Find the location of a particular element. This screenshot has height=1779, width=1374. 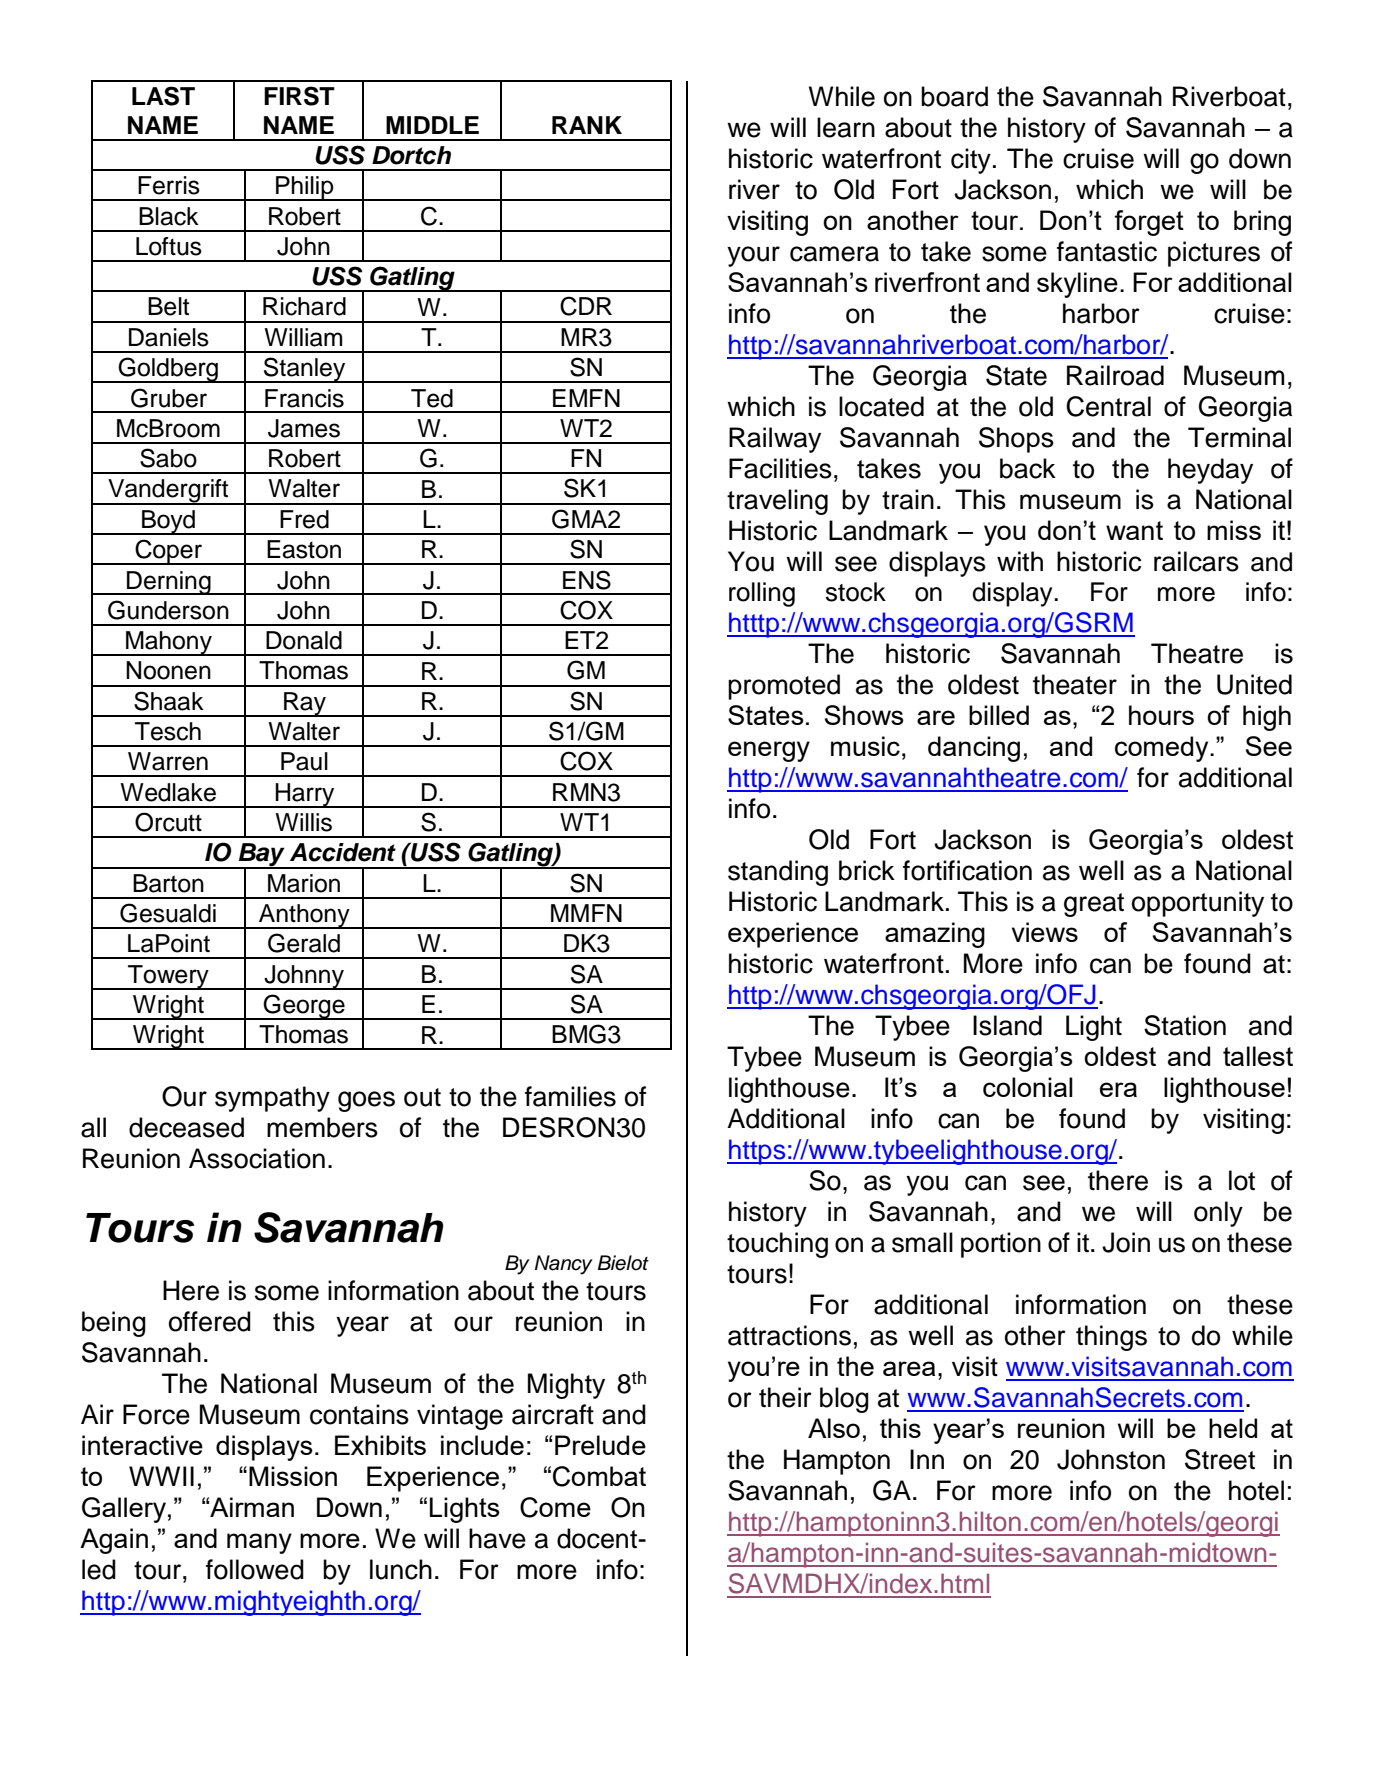

RANK is located at coordinates (587, 125).
